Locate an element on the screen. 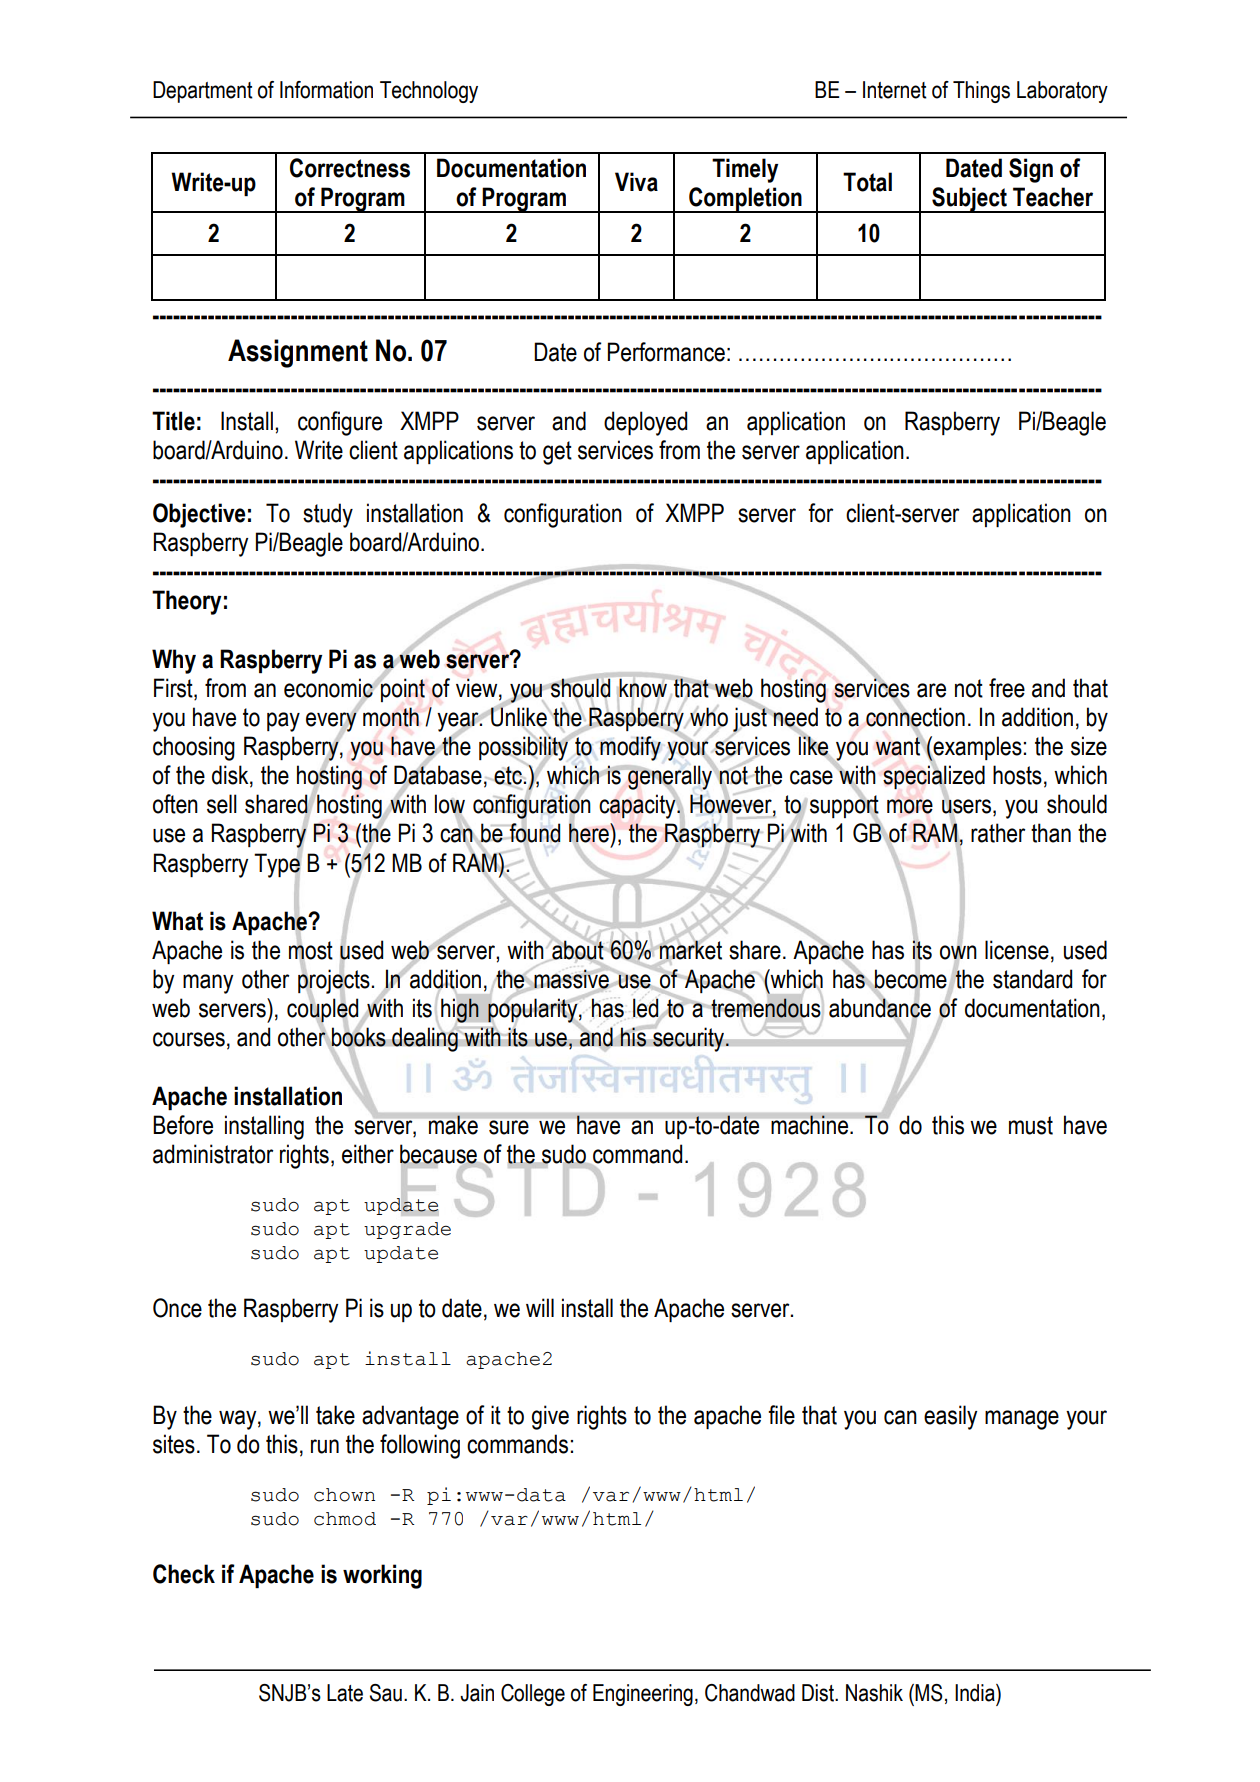  India is located at coordinates (976, 1693).
